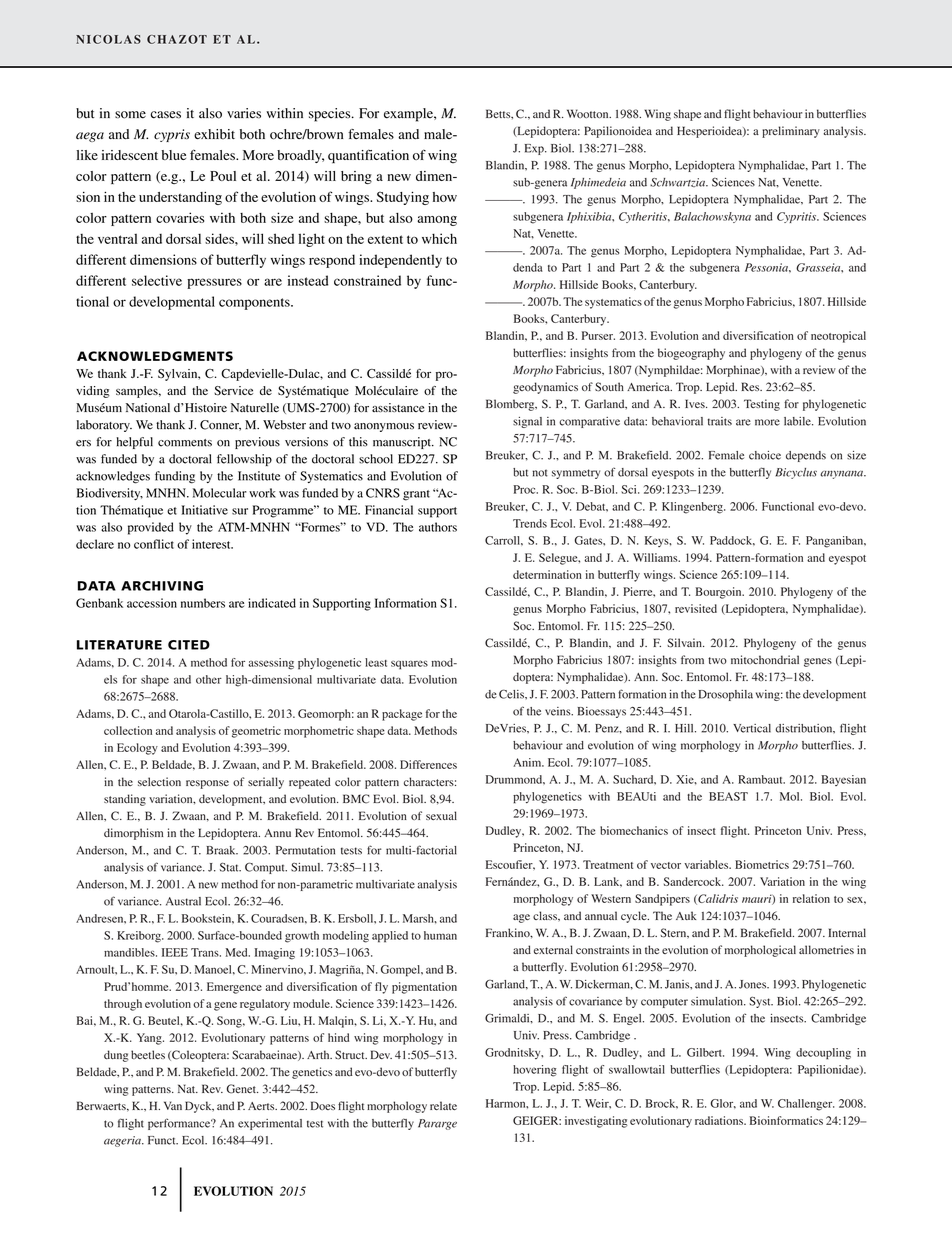 The height and width of the image is (1233, 952). I want to click on BEAST, so click(728, 796).
